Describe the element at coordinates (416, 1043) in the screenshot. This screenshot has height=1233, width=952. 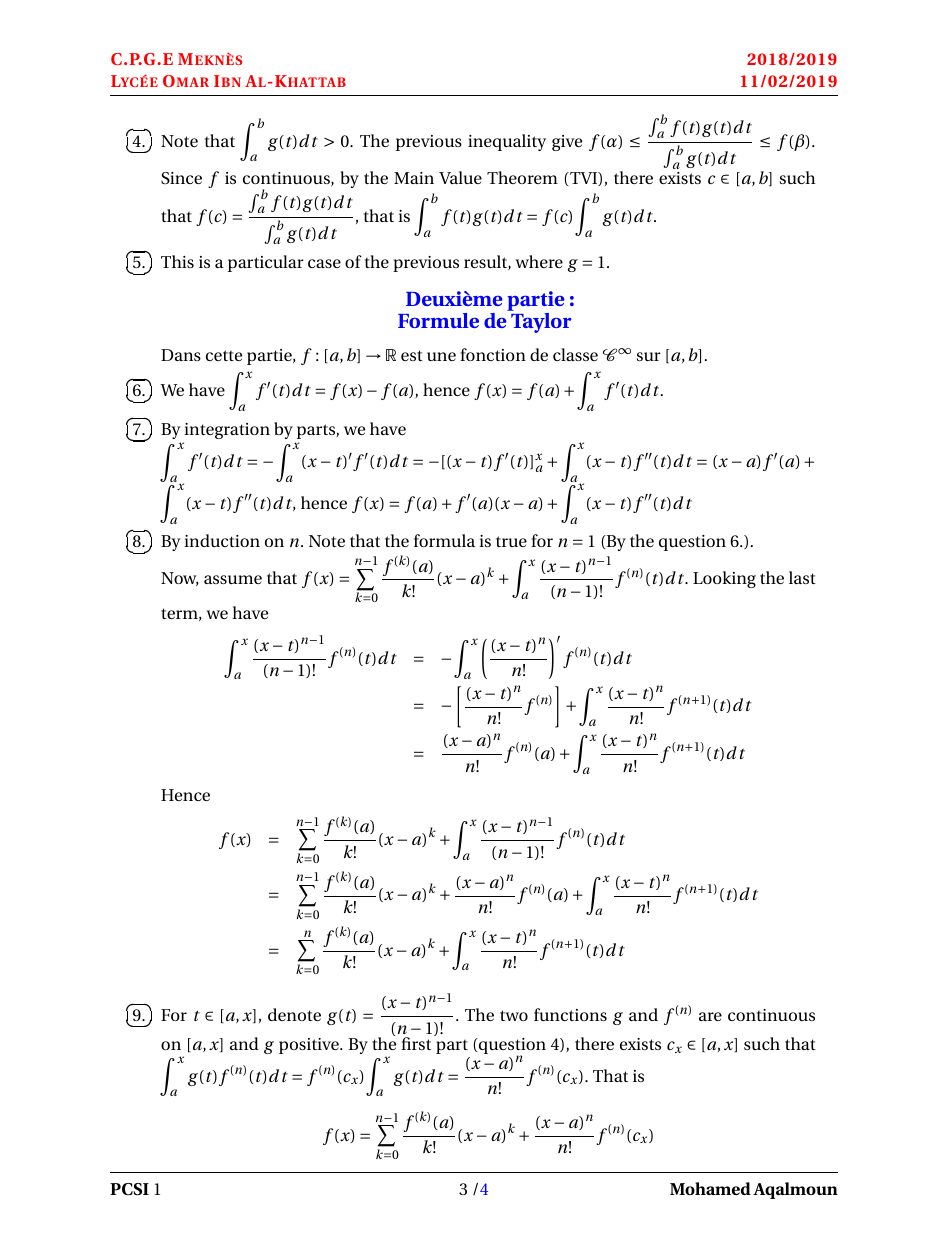
I see `first` at that location.
